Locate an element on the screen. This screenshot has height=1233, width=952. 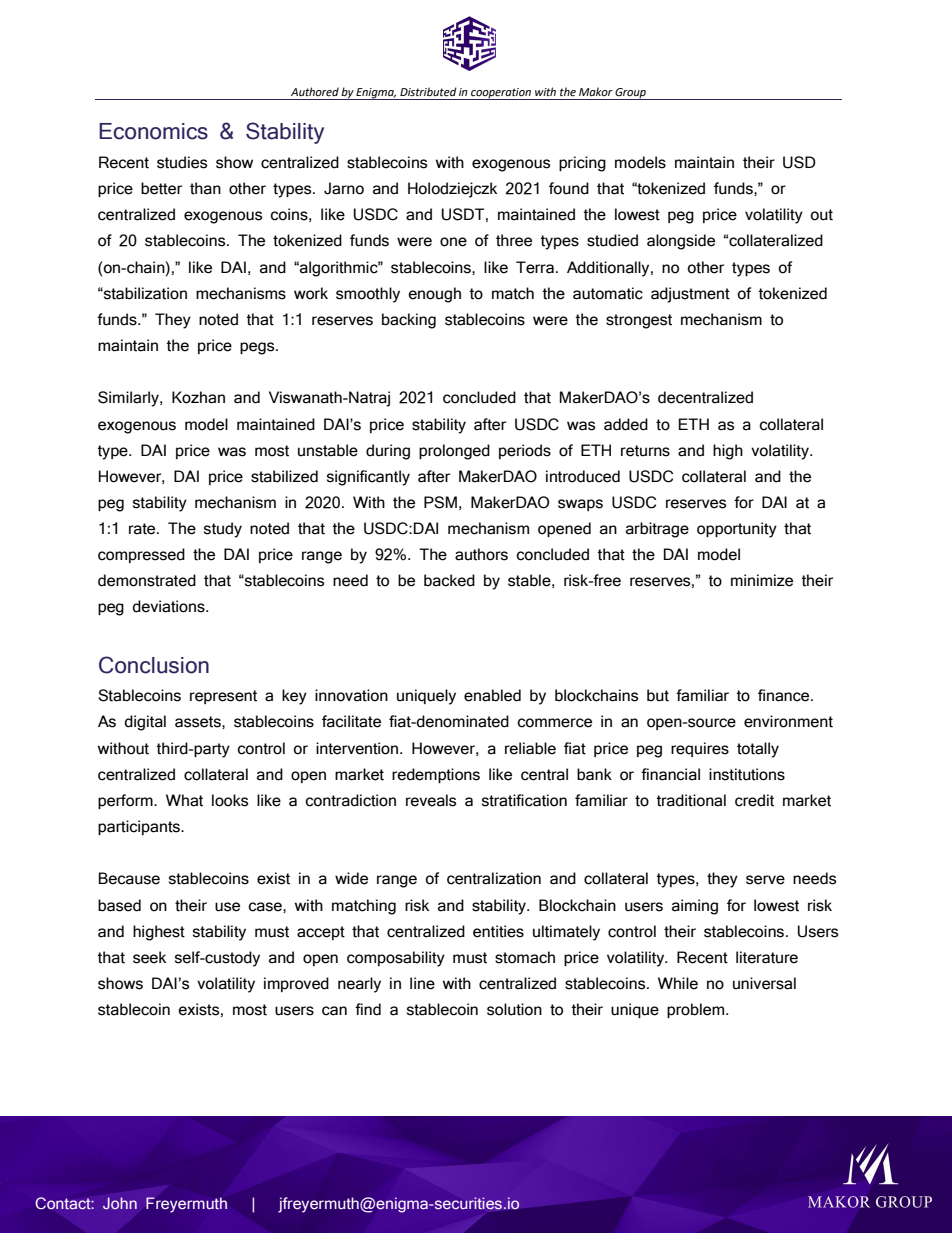
Group is located at coordinates (631, 94).
